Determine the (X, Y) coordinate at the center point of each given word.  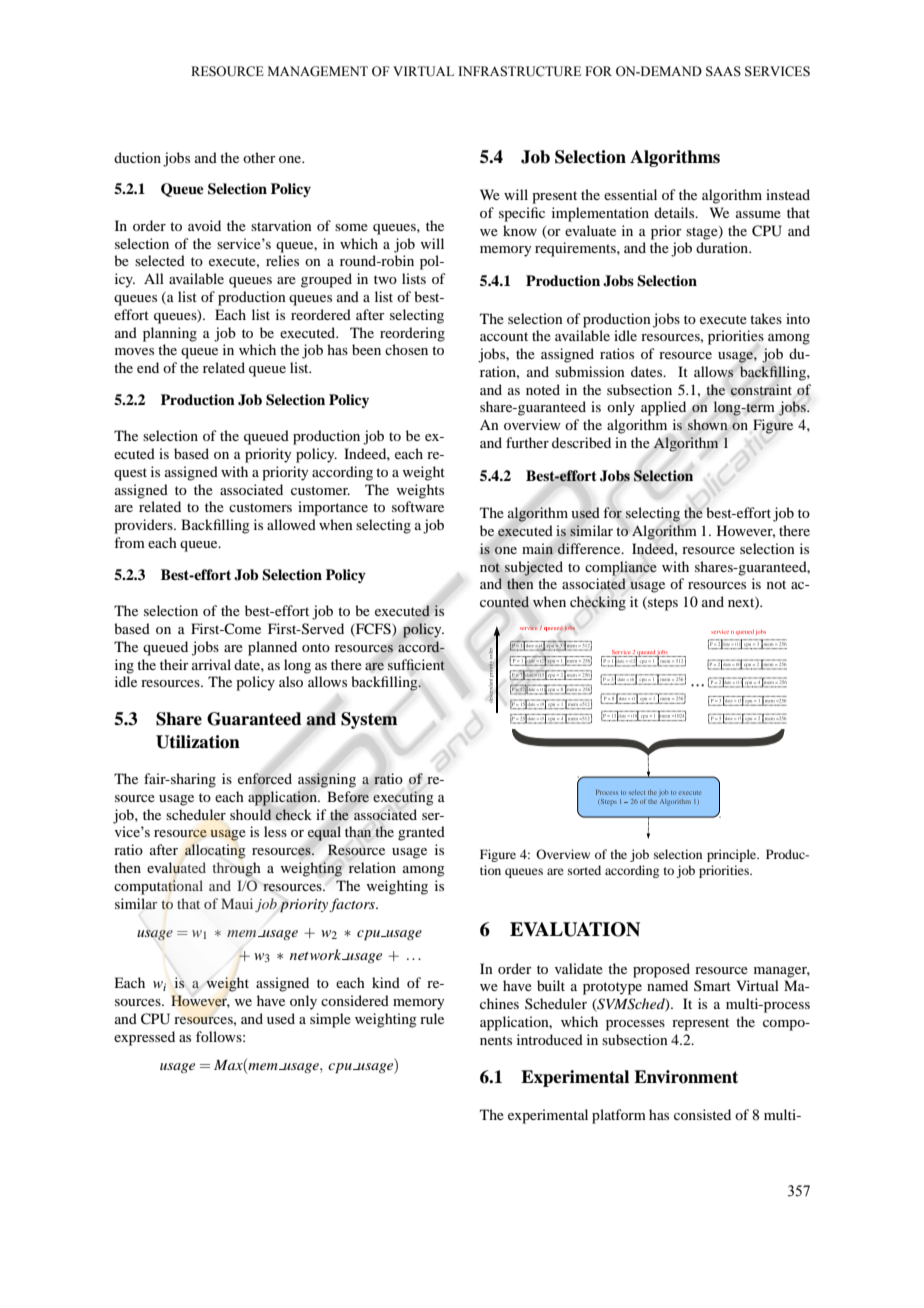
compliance (621, 568)
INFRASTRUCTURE (519, 71)
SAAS (723, 71)
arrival (211, 664)
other (259, 157)
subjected (534, 568)
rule (432, 1018)
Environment (686, 1077)
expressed (144, 1038)
